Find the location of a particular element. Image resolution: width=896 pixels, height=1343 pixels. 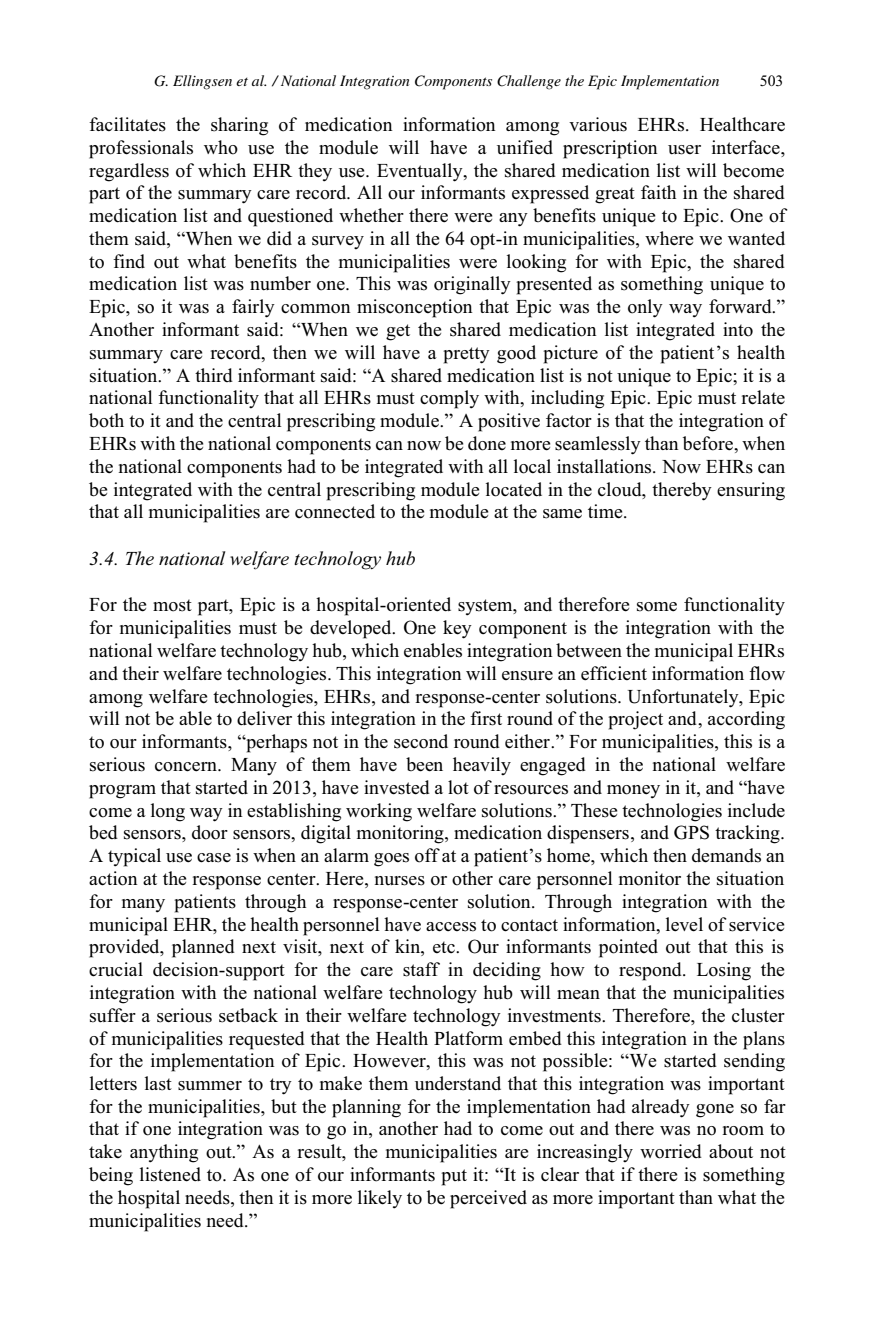

user is located at coordinates (684, 150).
